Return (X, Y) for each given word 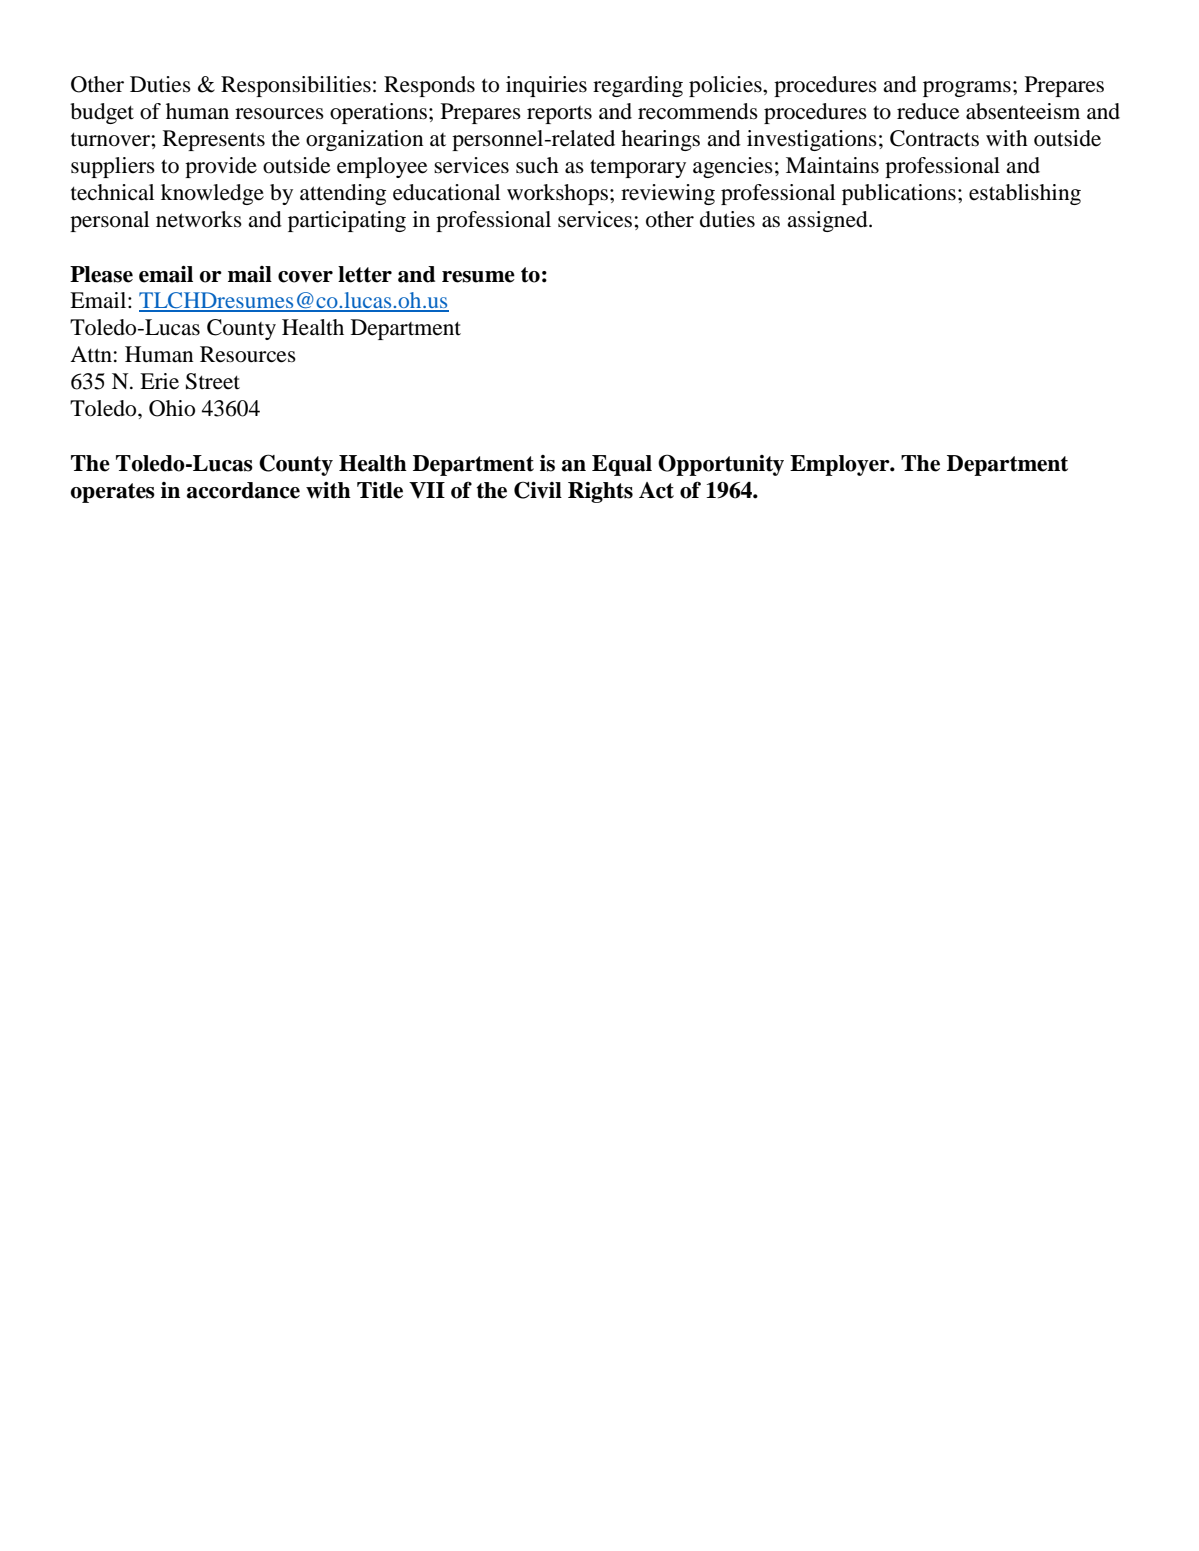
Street (213, 381)
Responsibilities (296, 86)
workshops (557, 194)
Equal (622, 465)
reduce (928, 111)
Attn (91, 354)
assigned (828, 221)
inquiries (546, 86)
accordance (243, 490)
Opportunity (721, 465)
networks (199, 219)
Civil (538, 490)
